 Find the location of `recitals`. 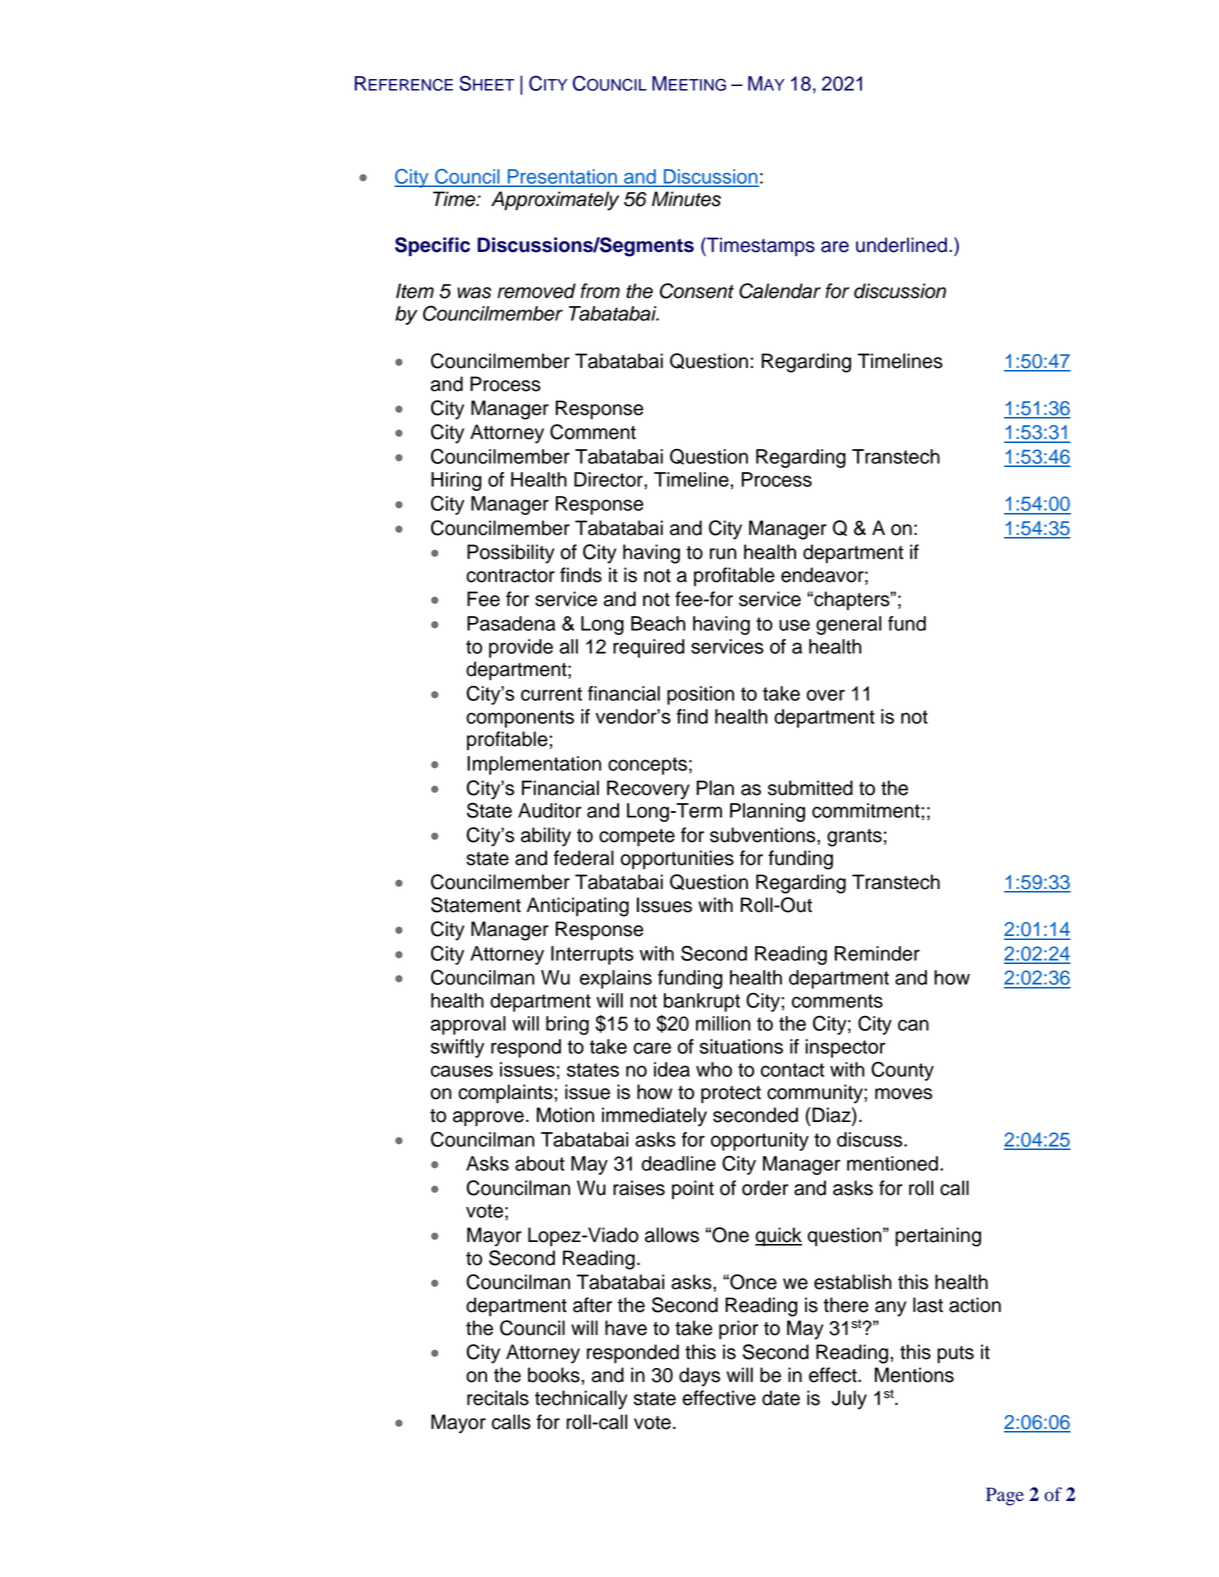

recitals is located at coordinates (498, 1398).
